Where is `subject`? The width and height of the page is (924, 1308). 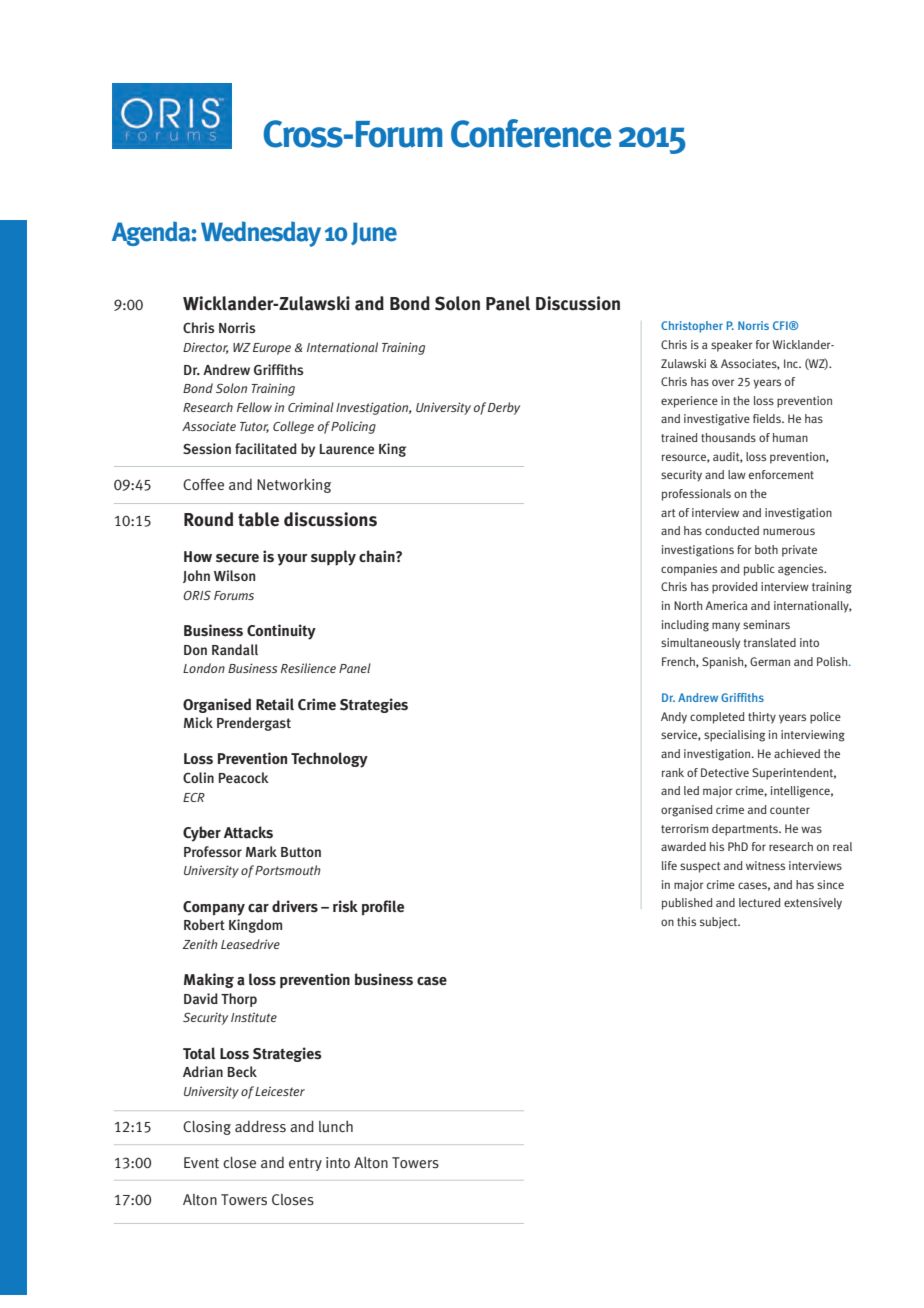 subject is located at coordinates (720, 922).
